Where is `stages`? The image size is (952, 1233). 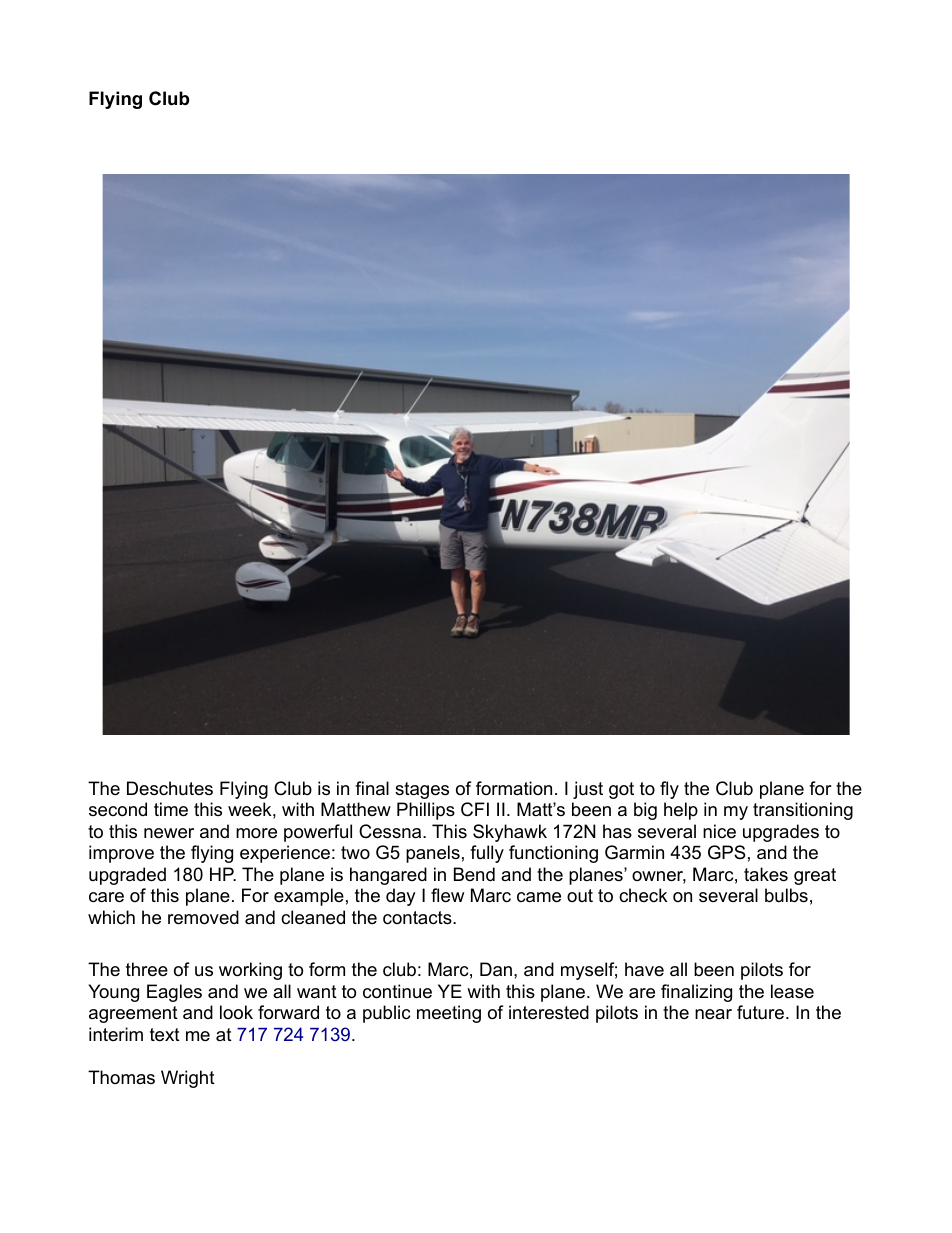 stages is located at coordinates (422, 790).
